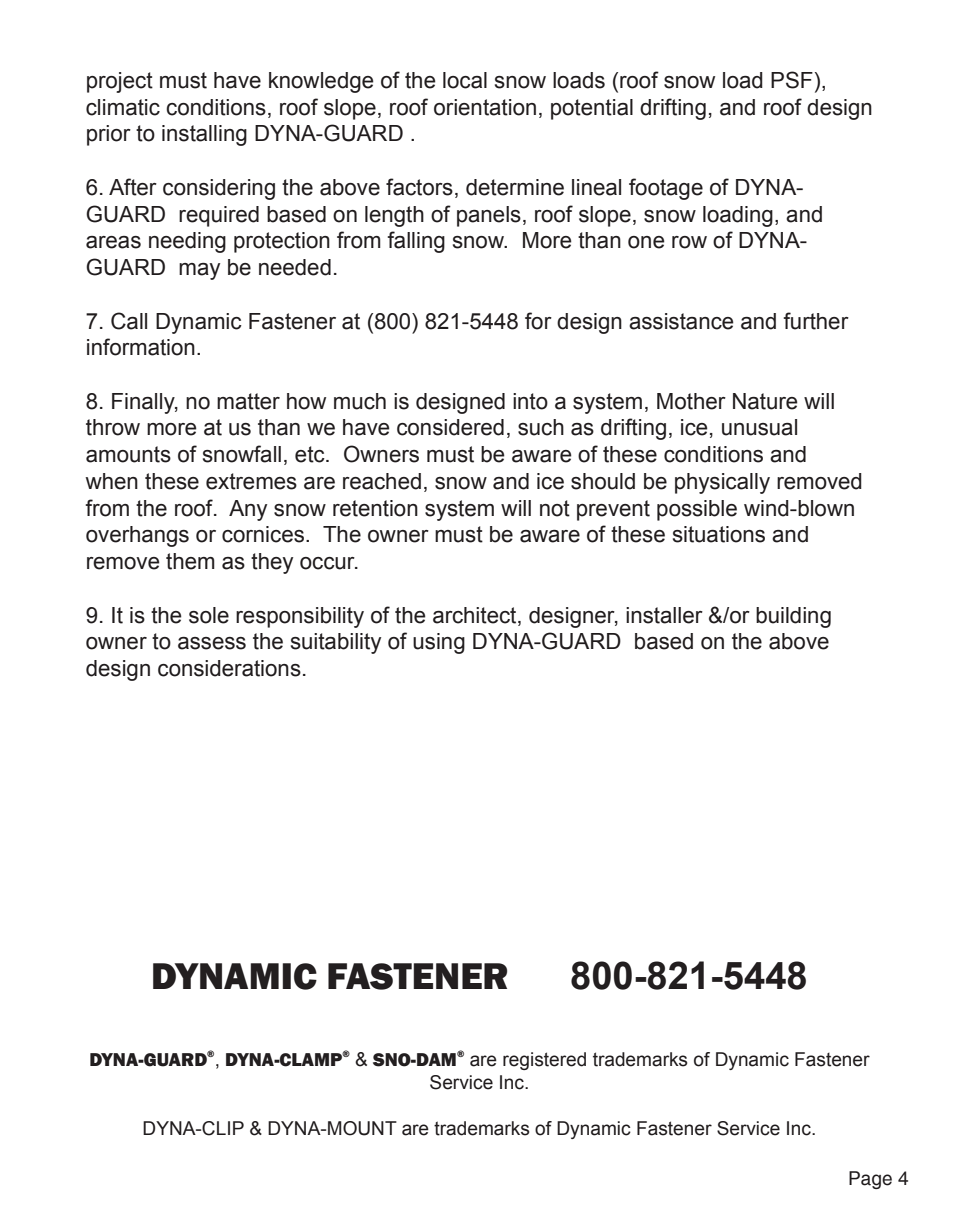 This screenshot has height=1232, width=959. Describe the element at coordinates (204, 135) in the screenshot. I see `installing` at that location.
